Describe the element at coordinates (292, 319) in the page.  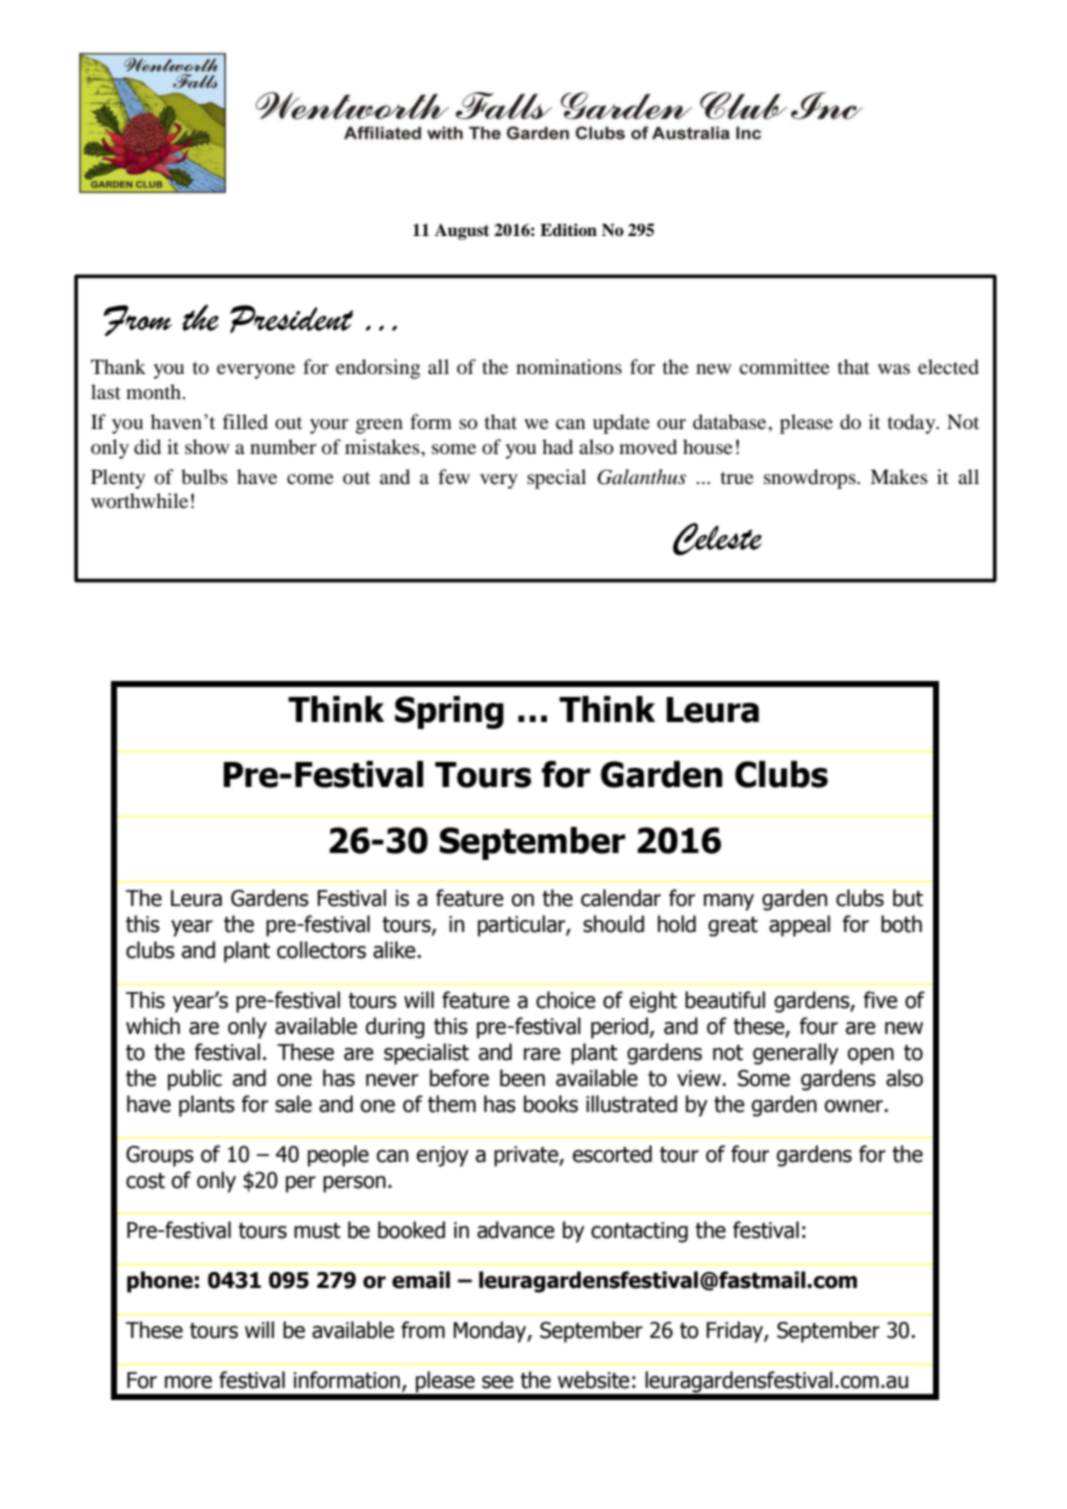
I see `President` at that location.
